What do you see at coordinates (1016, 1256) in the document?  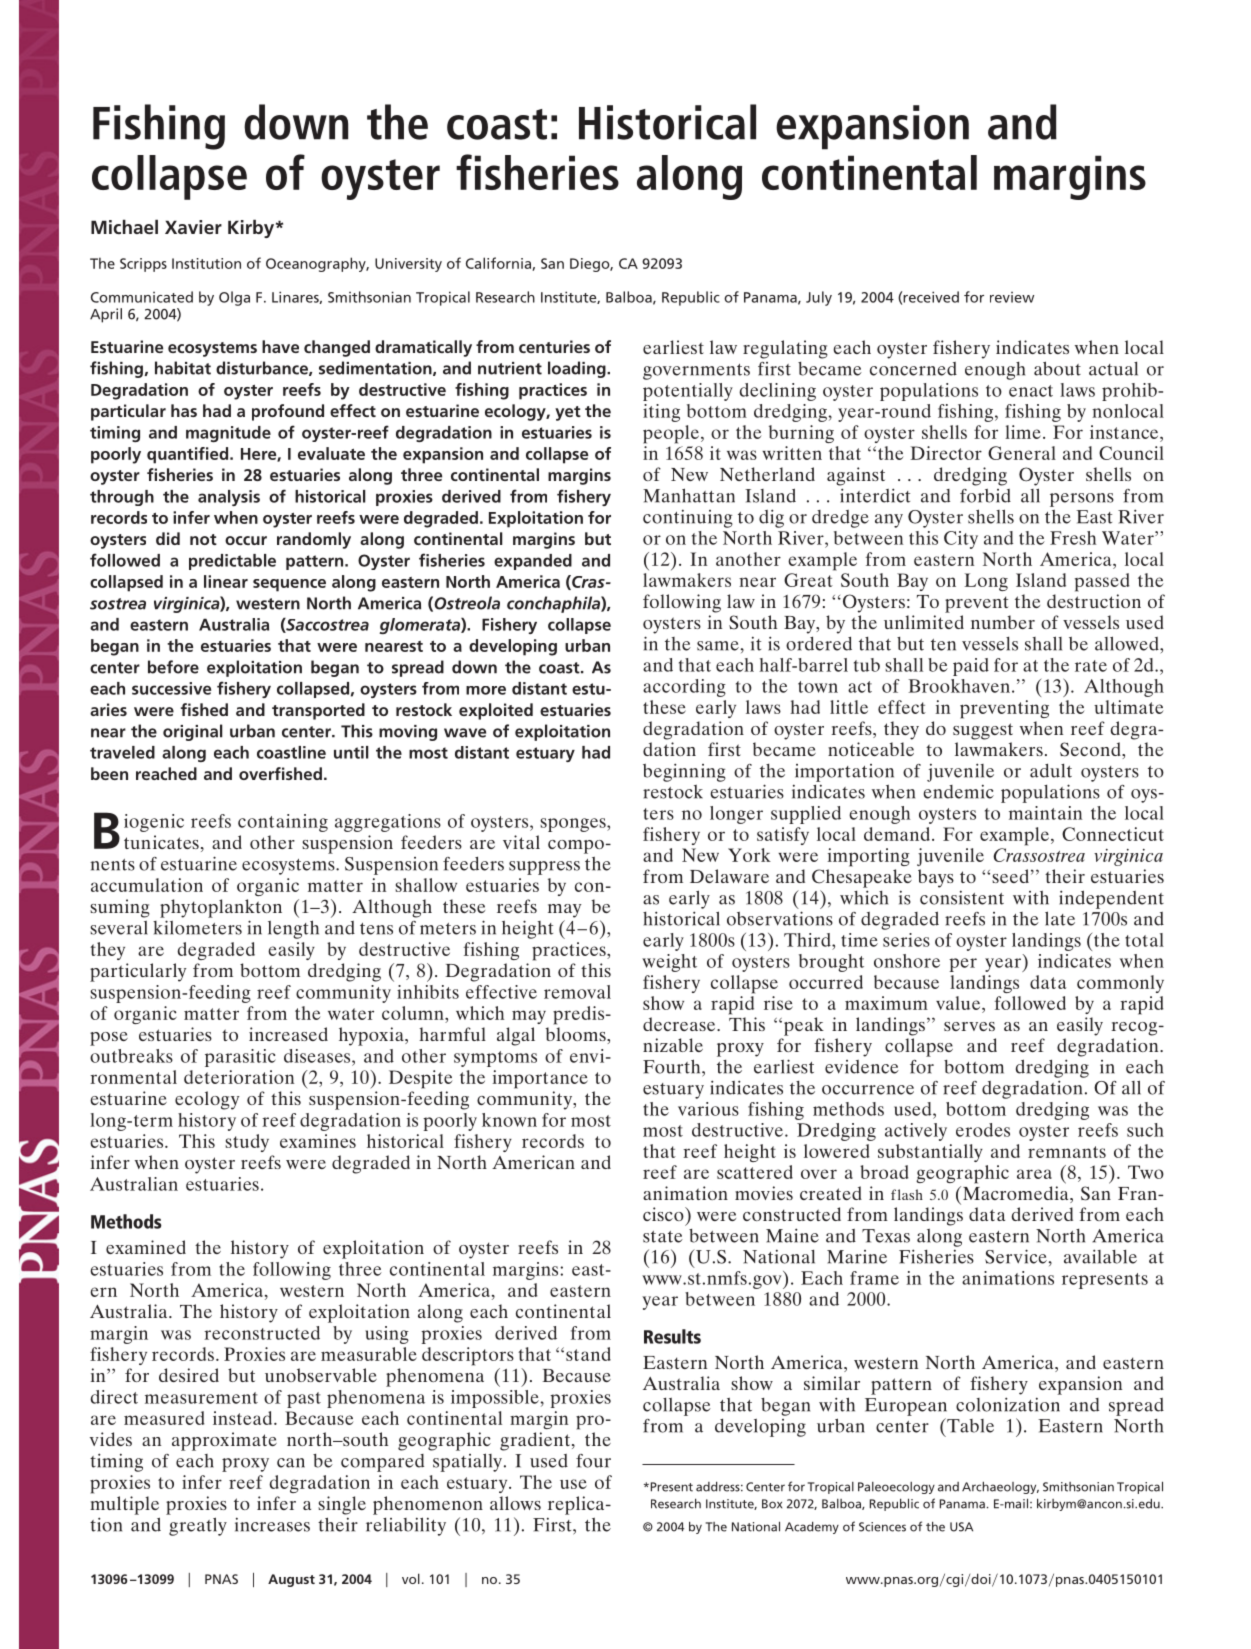 I see `Service` at bounding box center [1016, 1256].
